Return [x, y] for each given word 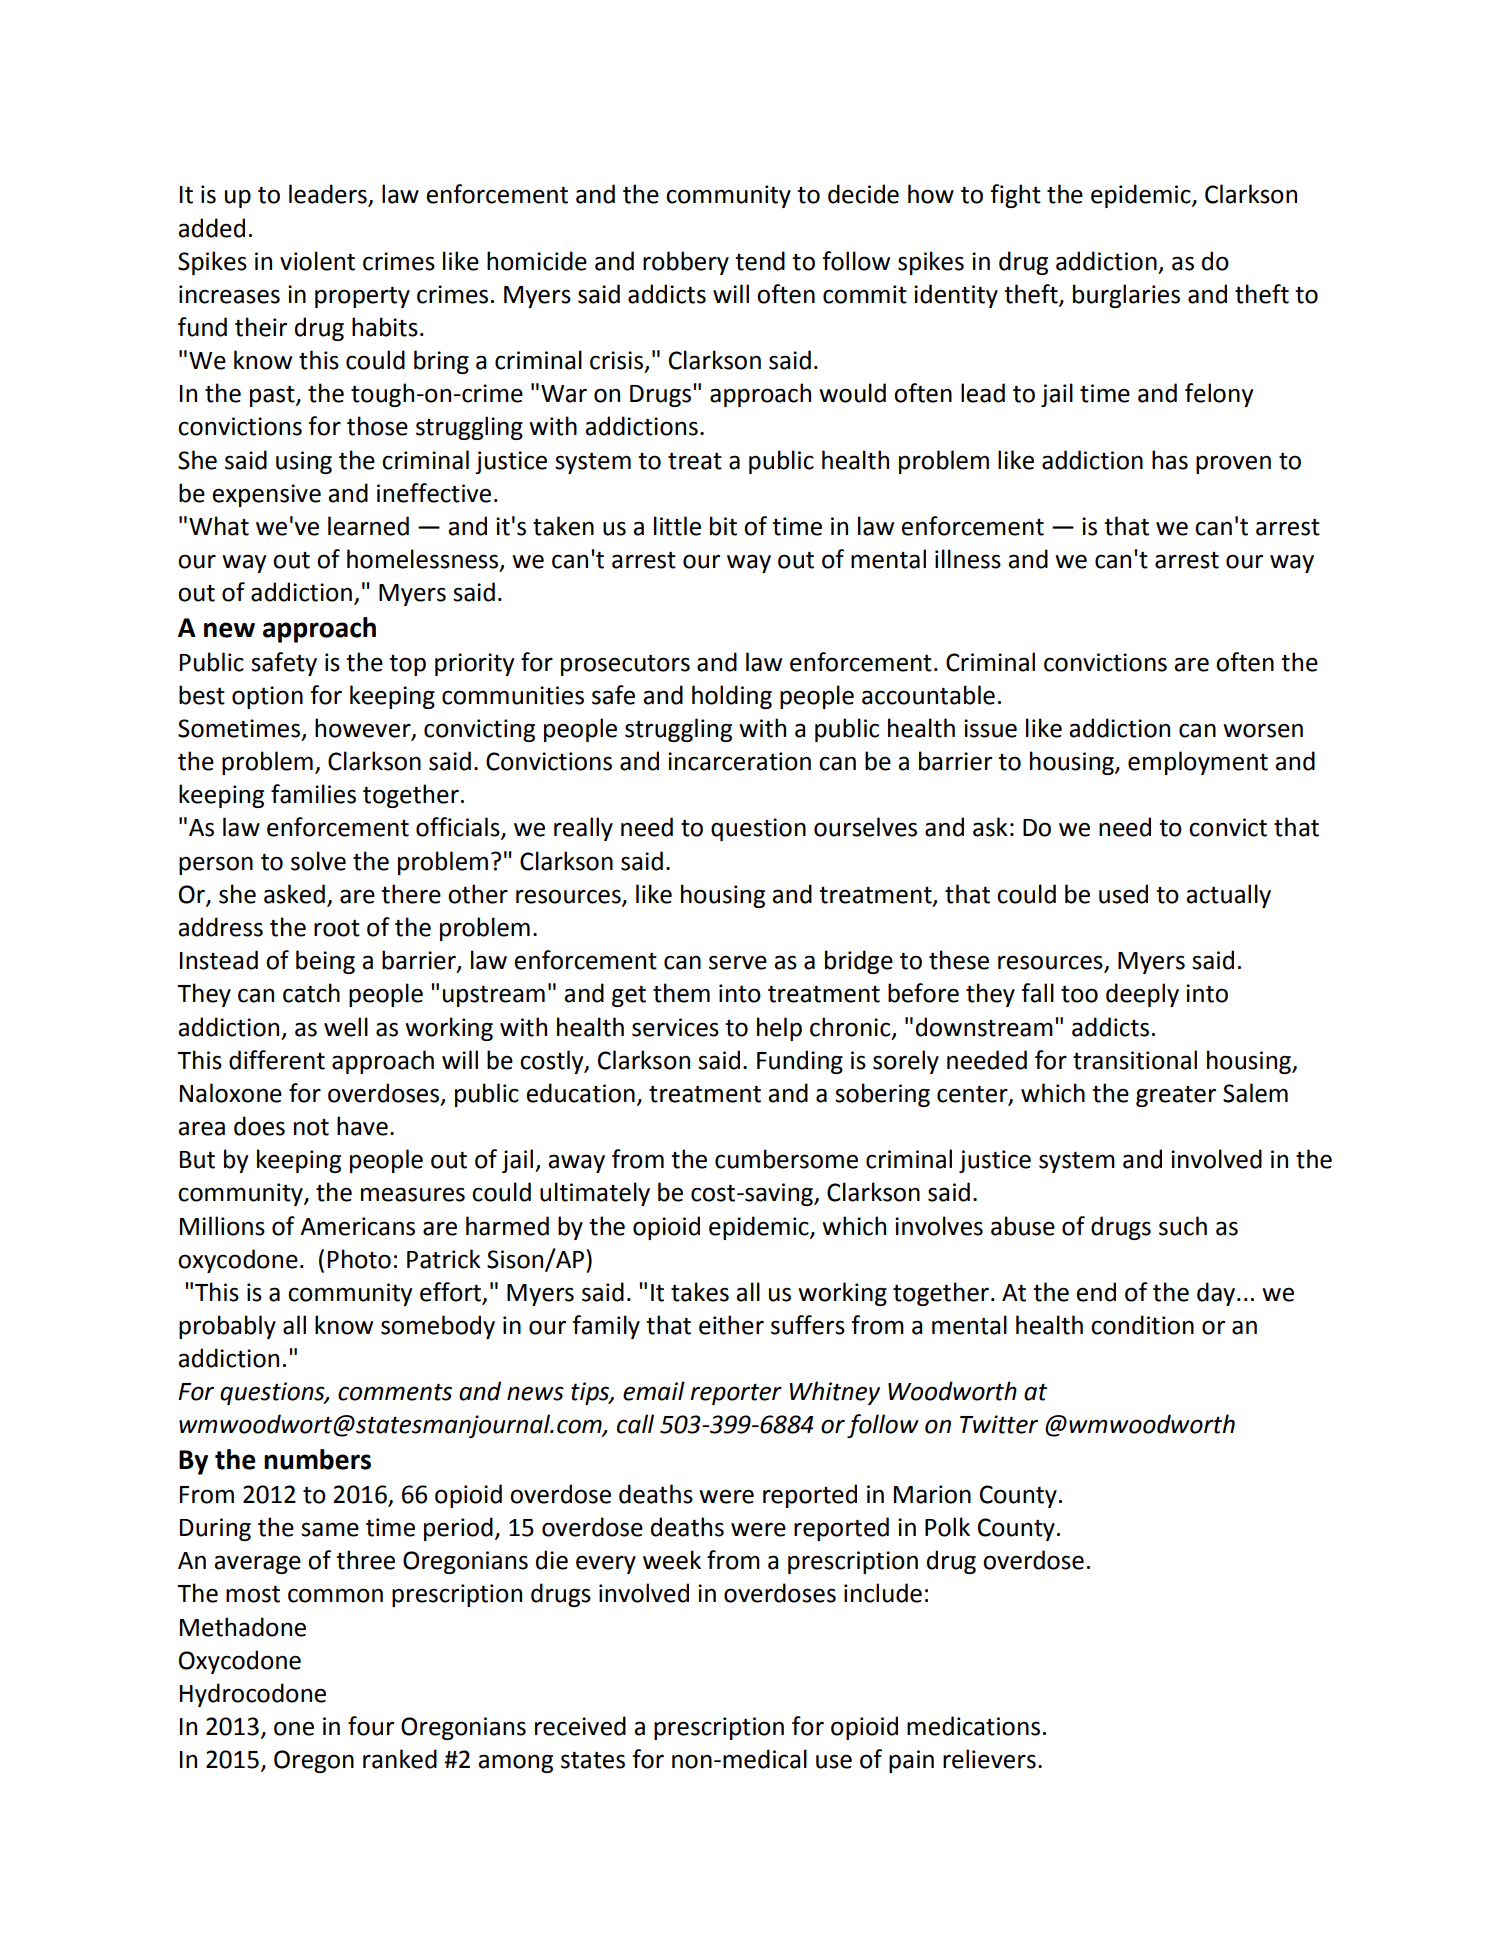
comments [395, 1392]
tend [760, 261]
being [325, 962]
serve [738, 962]
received [580, 1726]
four [371, 1726]
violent [317, 261]
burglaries [1126, 296]
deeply [1142, 995]
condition [1142, 1325]
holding [732, 697]
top [407, 665]
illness [968, 559]
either [731, 1325]
